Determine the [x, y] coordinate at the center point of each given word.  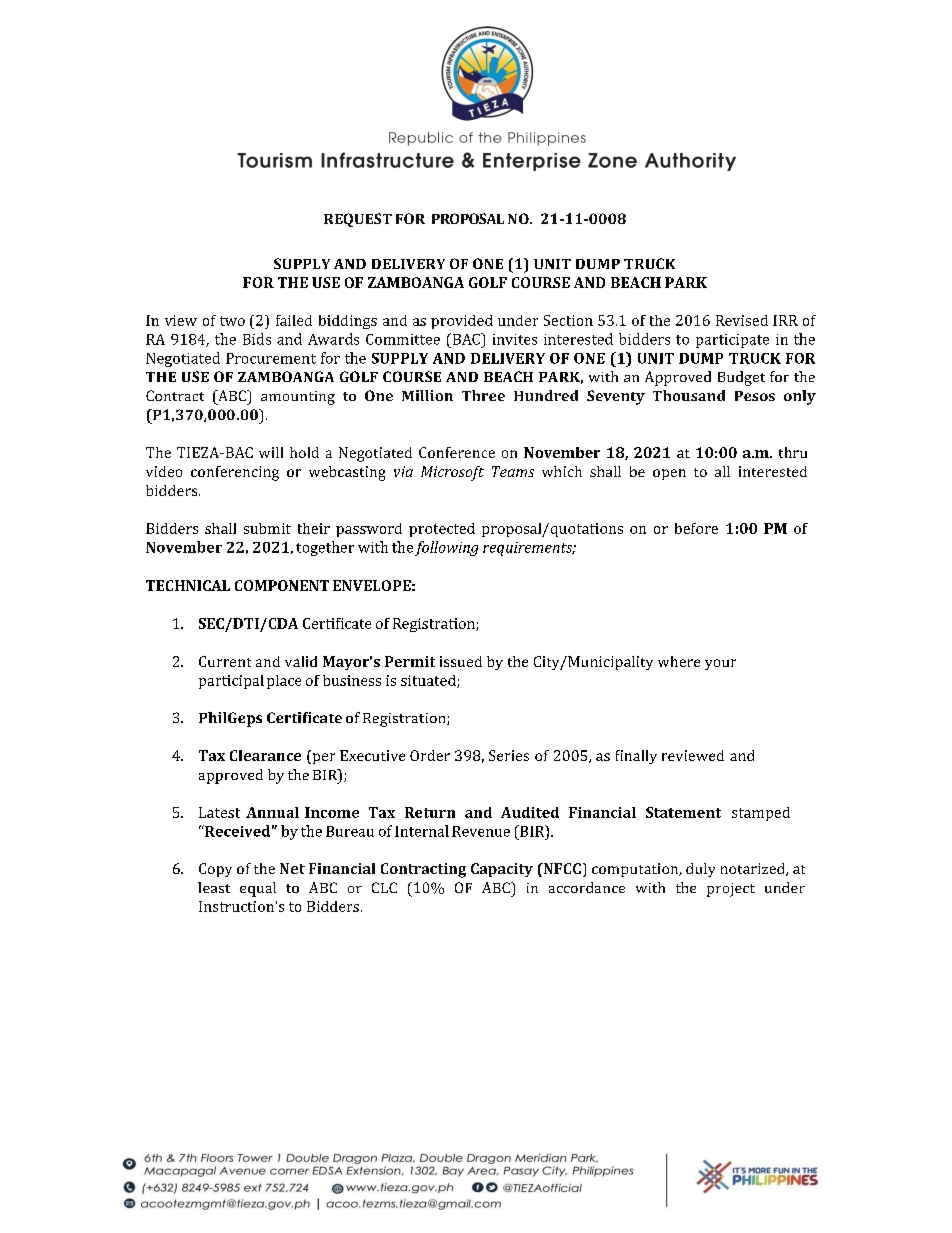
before [696, 528]
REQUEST [358, 220]
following [446, 548]
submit [267, 528]
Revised [742, 320]
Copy [215, 870]
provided [462, 322]
